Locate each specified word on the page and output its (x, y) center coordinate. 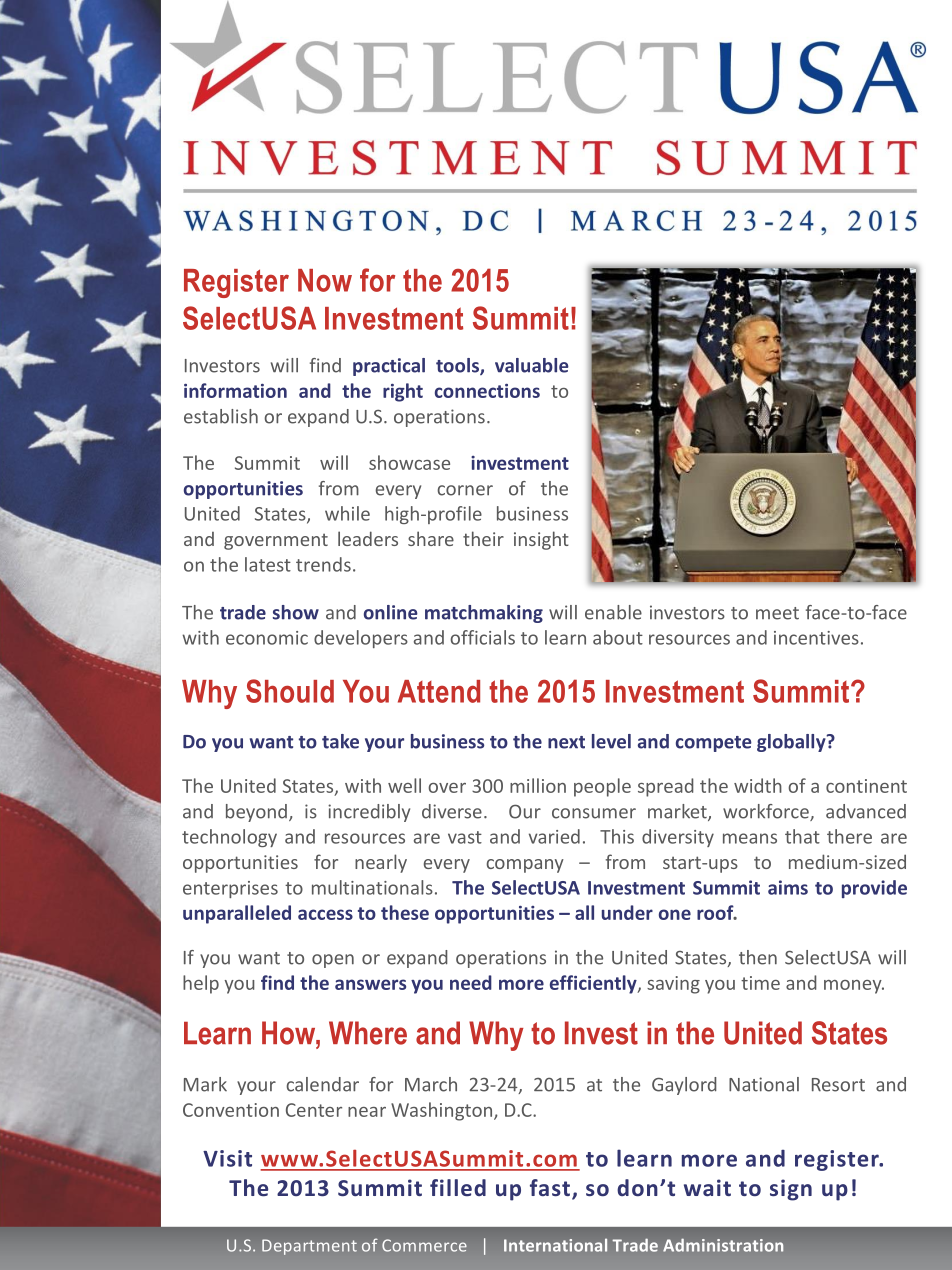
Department (309, 1247)
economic (267, 638)
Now (325, 280)
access (325, 914)
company (525, 866)
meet (777, 613)
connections (487, 391)
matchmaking (484, 614)
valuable (532, 365)
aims (788, 887)
